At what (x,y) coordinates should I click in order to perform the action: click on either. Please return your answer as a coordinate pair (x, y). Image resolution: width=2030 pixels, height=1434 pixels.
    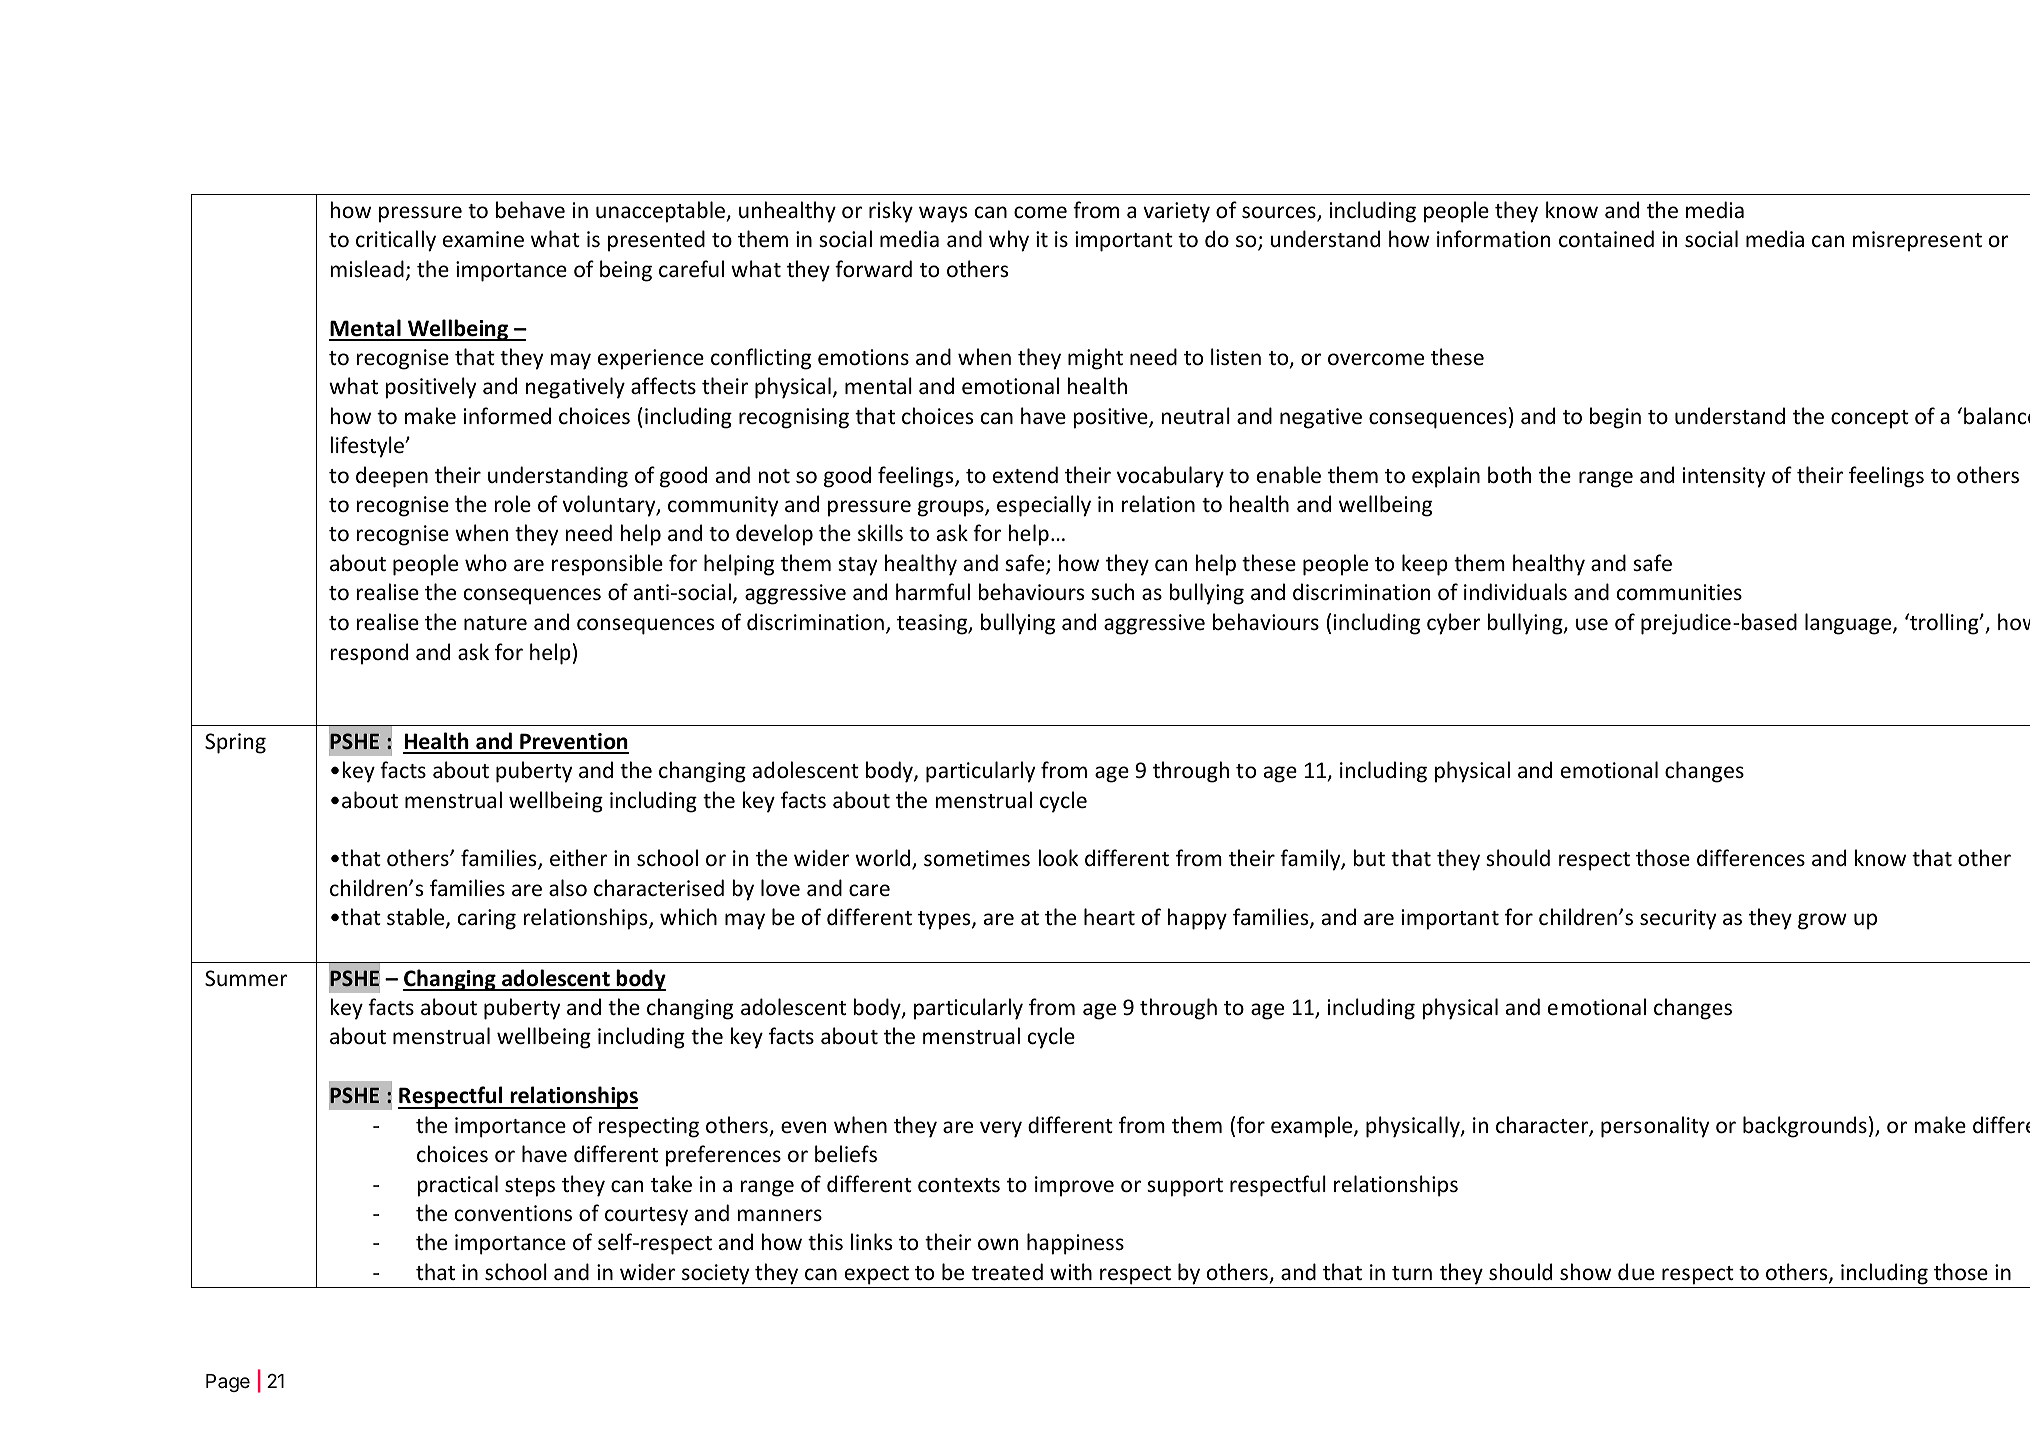
    Looking at the image, I should click on (578, 858).
